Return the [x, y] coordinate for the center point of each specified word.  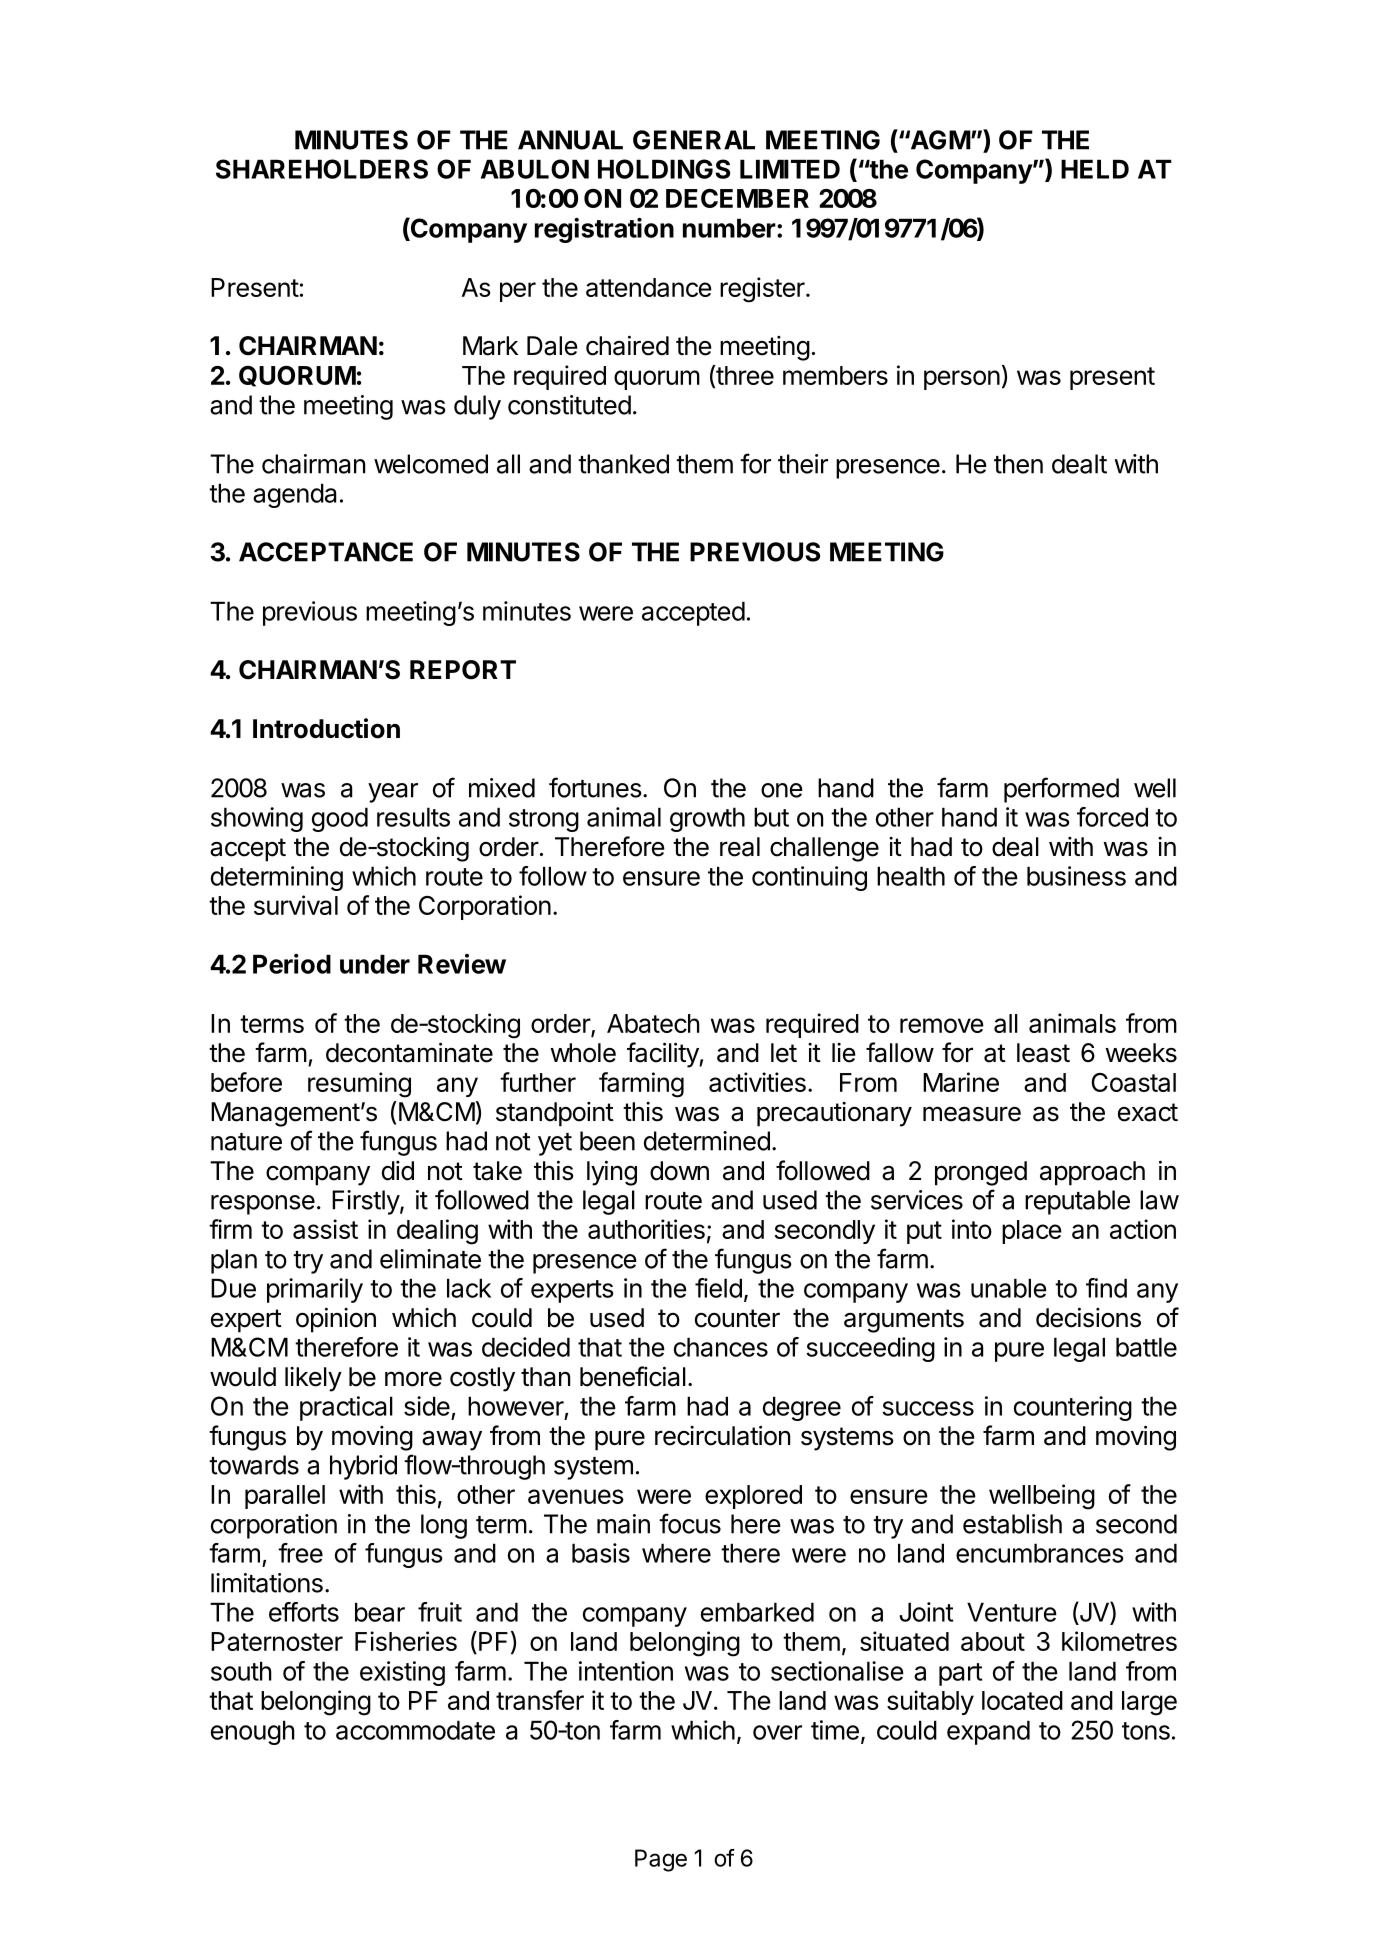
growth [707, 819]
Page [661, 1860]
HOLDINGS [664, 169]
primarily [315, 1290]
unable [1009, 1288]
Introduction [326, 728]
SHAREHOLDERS [322, 169]
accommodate [415, 1730]
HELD [1095, 169]
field [718, 1288]
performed [1061, 790]
